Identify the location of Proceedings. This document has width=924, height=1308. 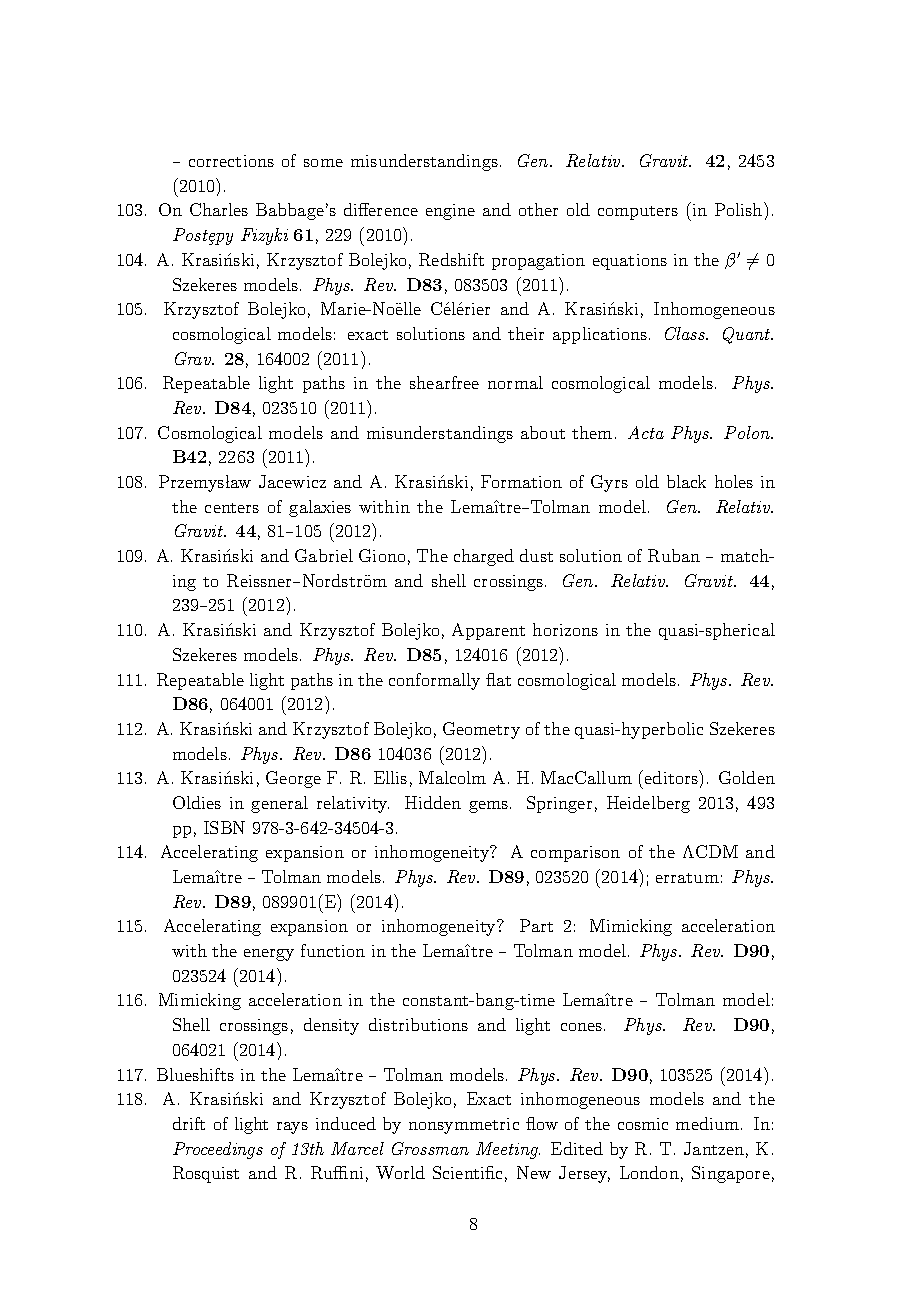
(218, 1150).
